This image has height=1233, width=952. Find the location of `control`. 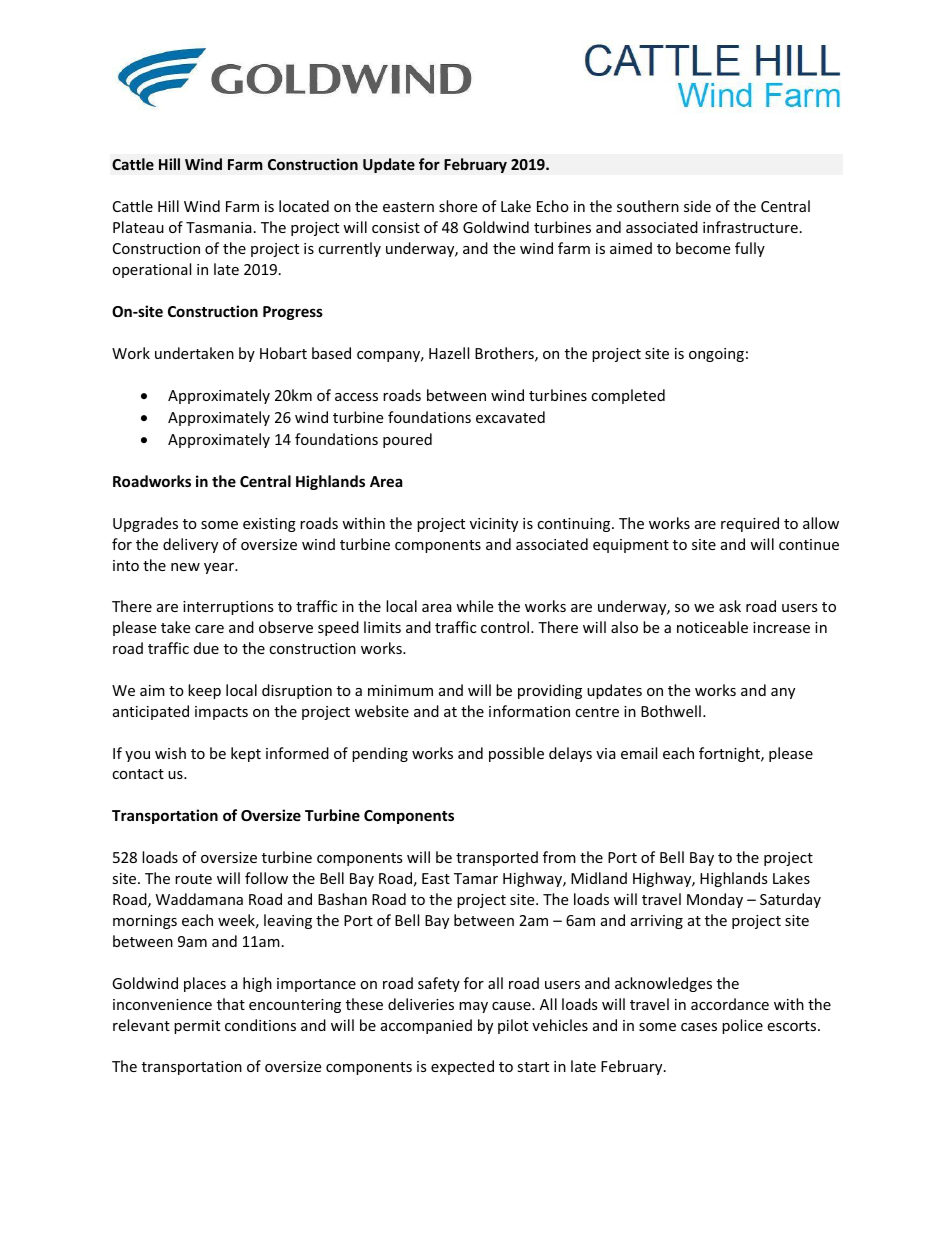

control is located at coordinates (505, 627).
